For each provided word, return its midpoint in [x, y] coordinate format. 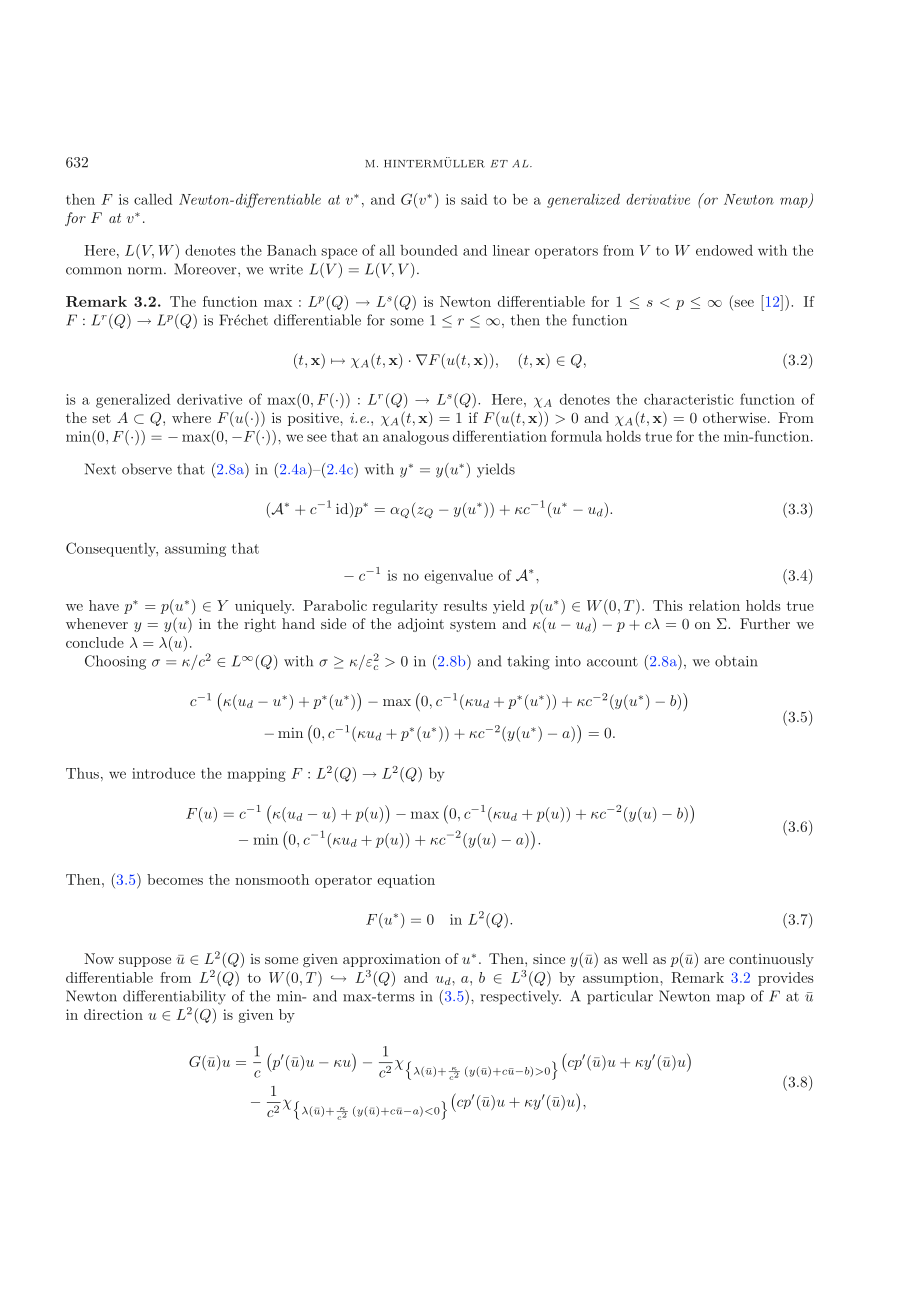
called [153, 199]
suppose [145, 962]
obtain [736, 661]
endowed [724, 250]
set [101, 418]
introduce [163, 773]
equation [406, 881]
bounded [429, 250]
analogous [416, 438]
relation [714, 605]
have [104, 605]
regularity [405, 607]
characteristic [688, 399]
